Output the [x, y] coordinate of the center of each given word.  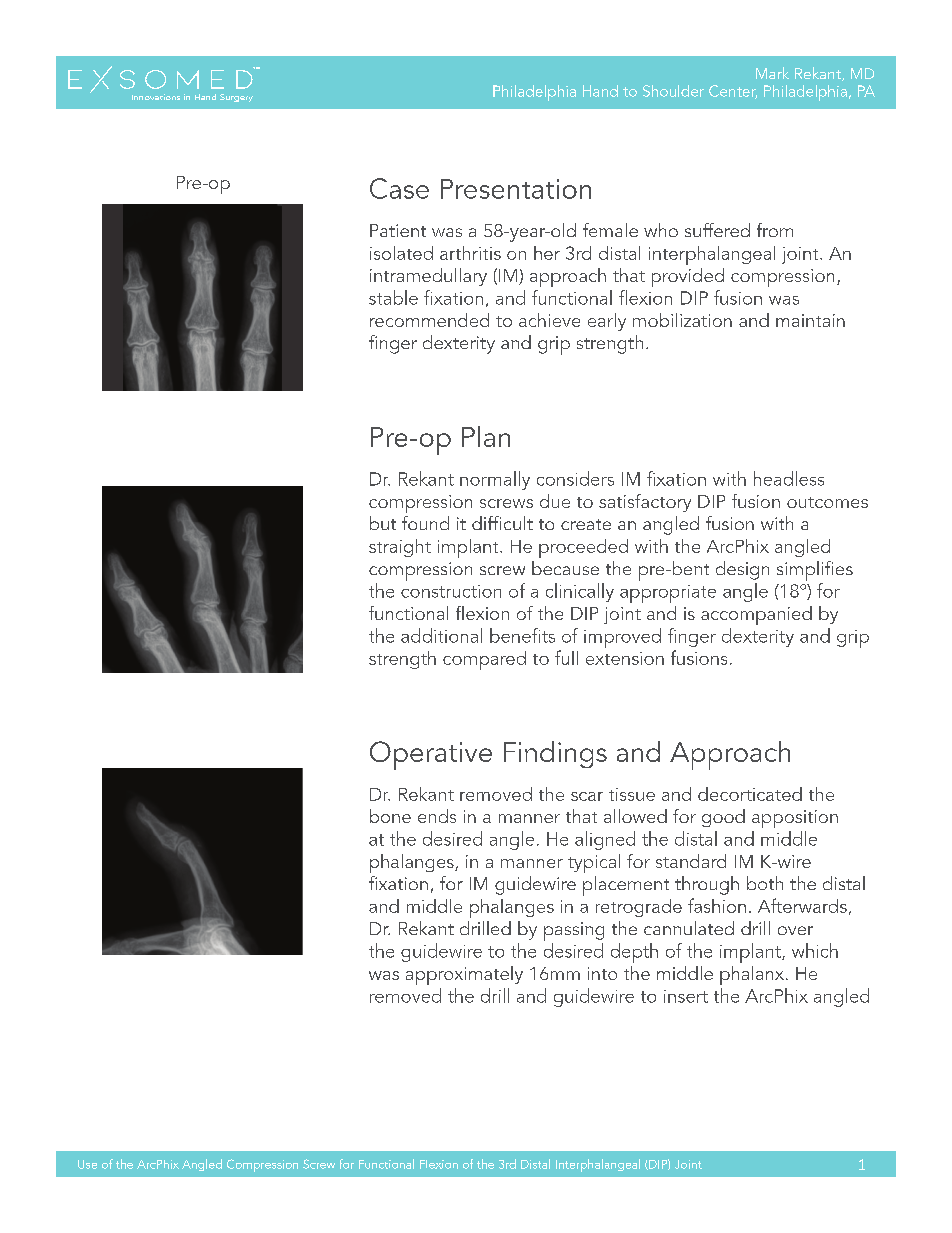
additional [441, 635]
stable [393, 297]
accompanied [756, 615]
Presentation [516, 189]
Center [733, 92]
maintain [810, 320]
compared [484, 660]
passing [574, 931]
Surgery [236, 98]
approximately [464, 975]
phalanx [752, 975]
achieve [549, 320]
